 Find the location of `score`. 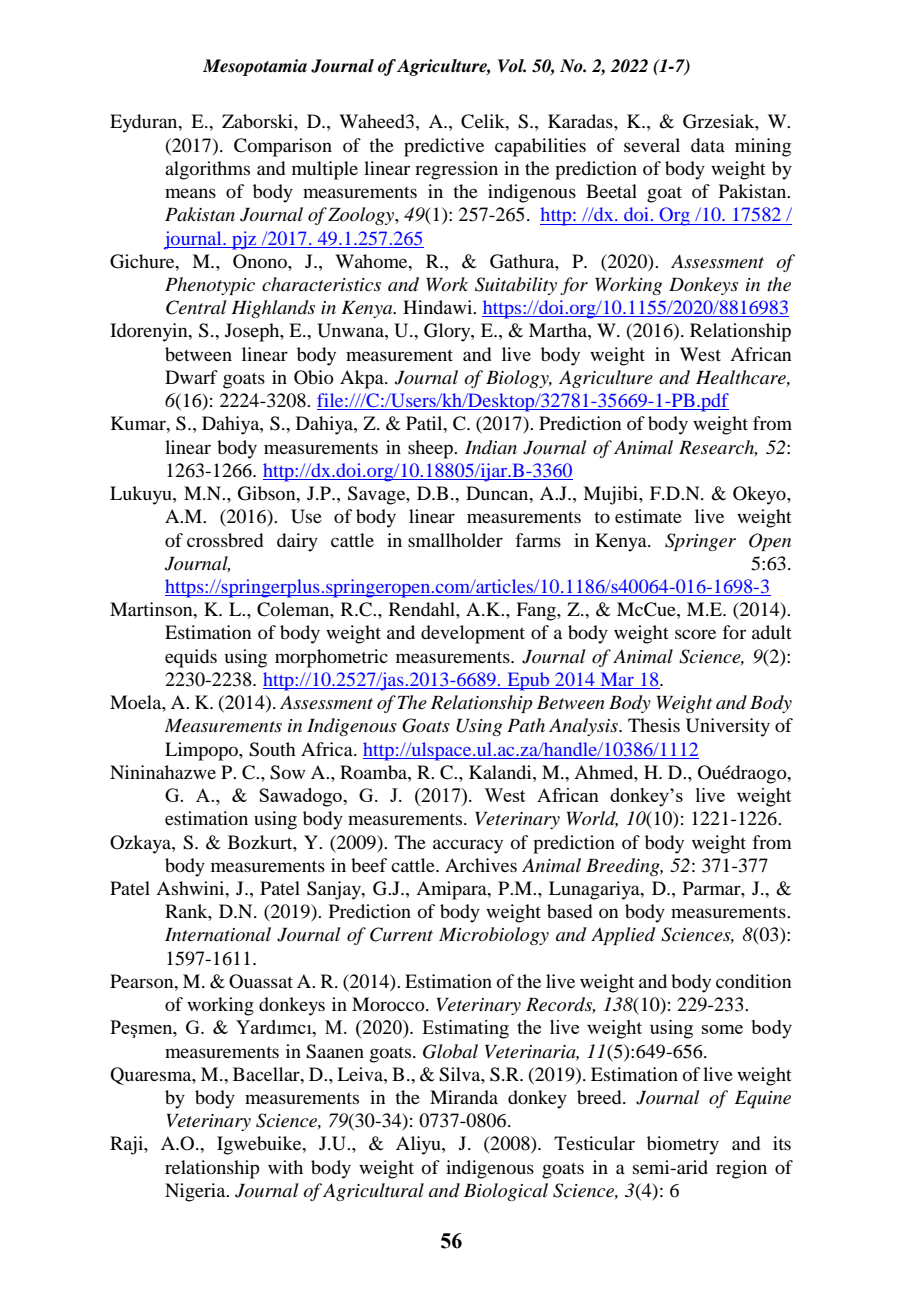

score is located at coordinates (695, 634).
